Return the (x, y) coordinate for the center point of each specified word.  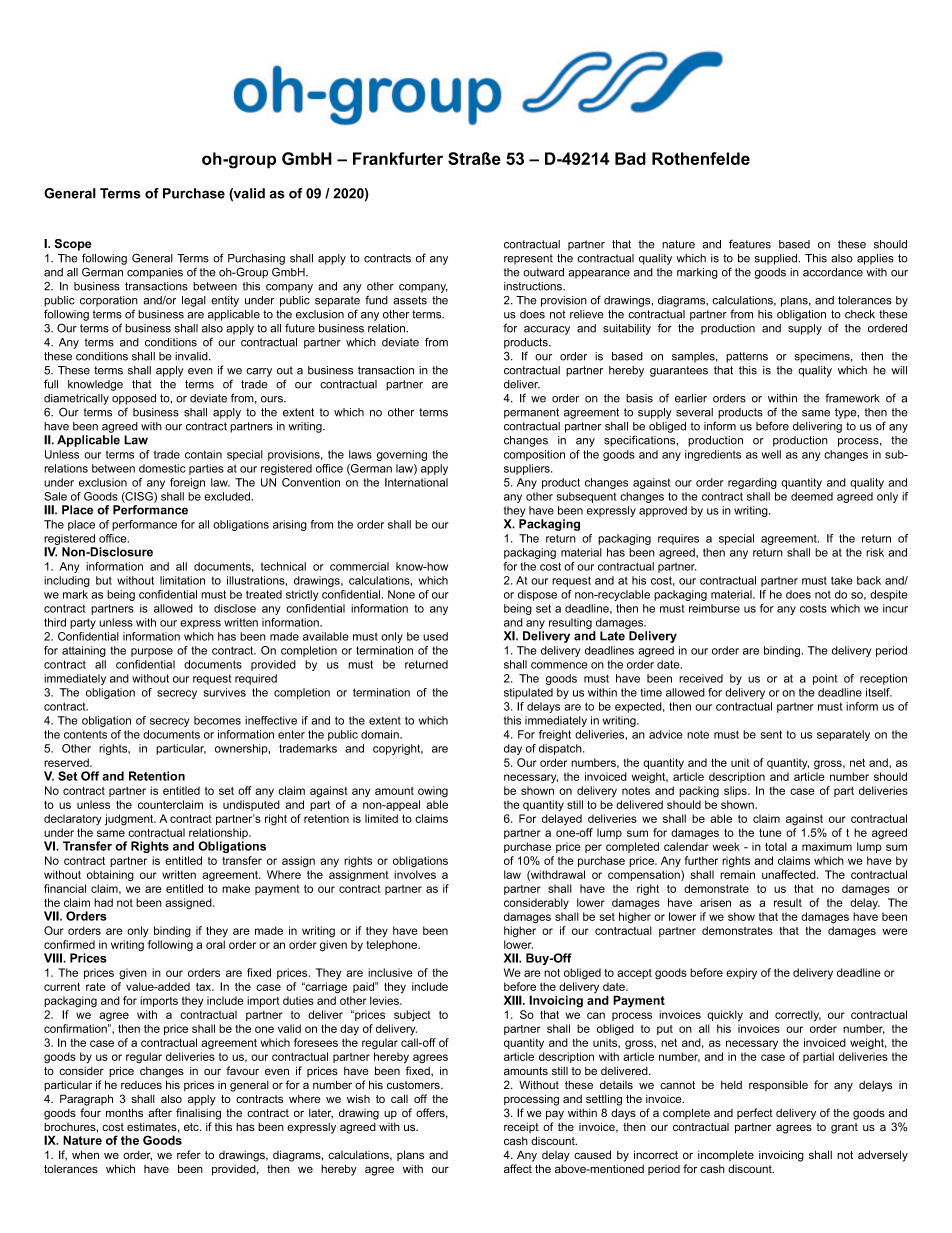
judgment (130, 820)
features (750, 244)
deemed (812, 496)
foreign (187, 483)
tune (770, 833)
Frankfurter (398, 158)
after (160, 1112)
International (416, 482)
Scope (72, 245)
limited (381, 818)
